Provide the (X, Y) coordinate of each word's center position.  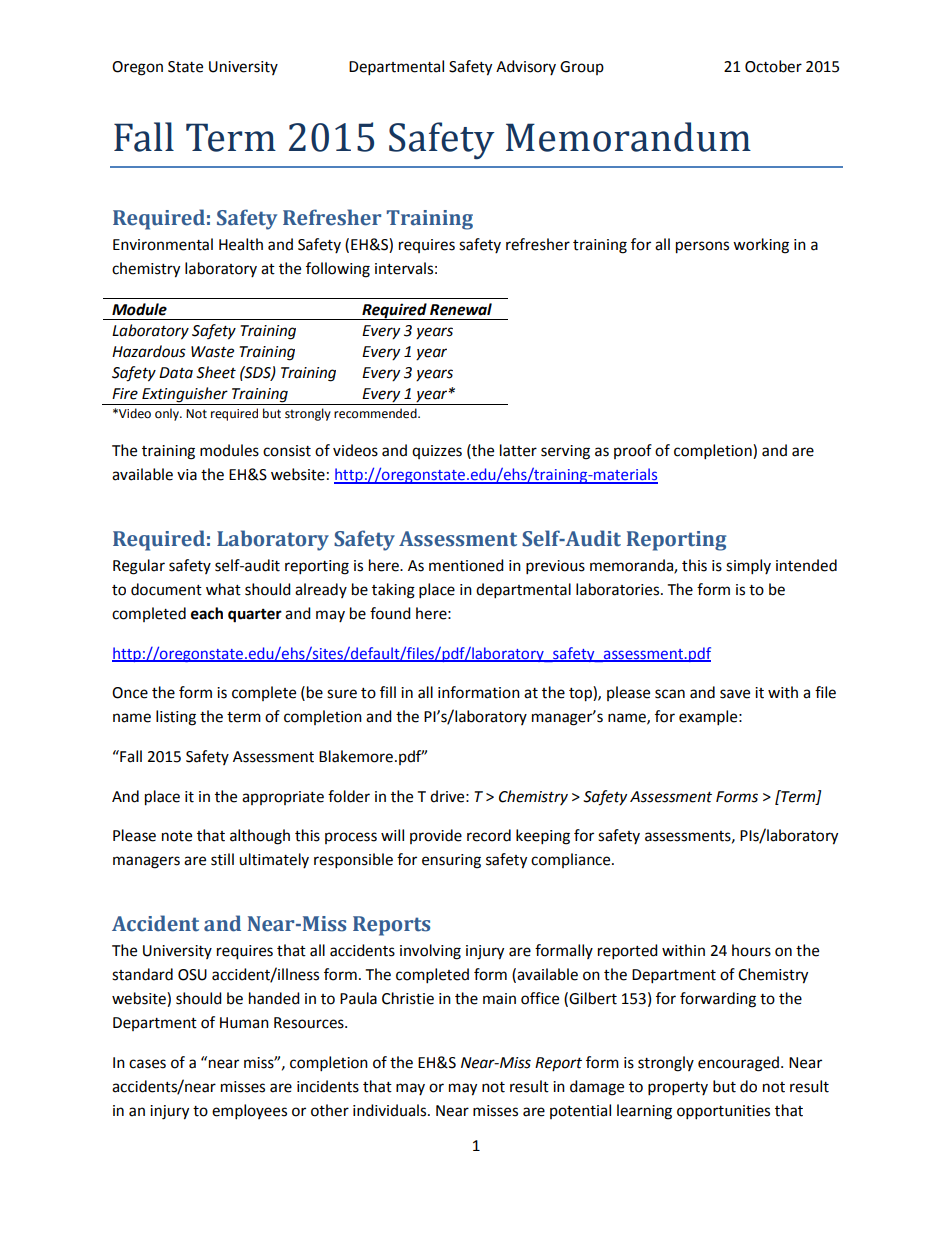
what (223, 589)
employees (249, 1112)
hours (751, 950)
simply (748, 567)
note (177, 836)
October (773, 66)
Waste (212, 352)
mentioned (466, 565)
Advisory (526, 67)
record (489, 835)
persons (702, 247)
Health (241, 244)
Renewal (461, 309)
